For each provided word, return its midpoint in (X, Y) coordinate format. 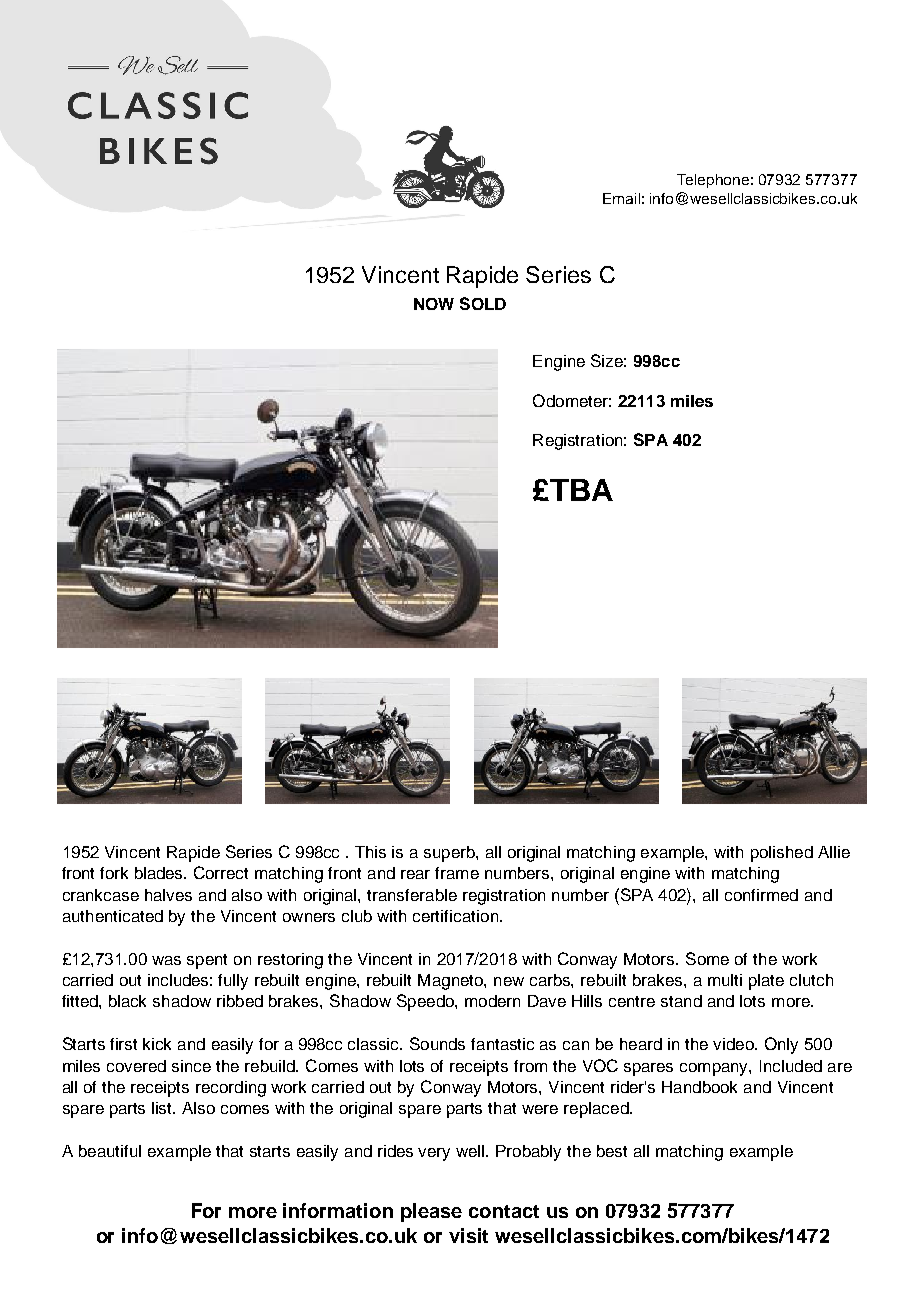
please (431, 1212)
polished (782, 854)
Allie (834, 852)
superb (450, 854)
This (370, 852)
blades (160, 873)
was (166, 960)
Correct (221, 872)
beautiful (110, 1151)
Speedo (426, 1002)
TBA (580, 490)
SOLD (483, 303)
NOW (434, 304)
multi (725, 980)
